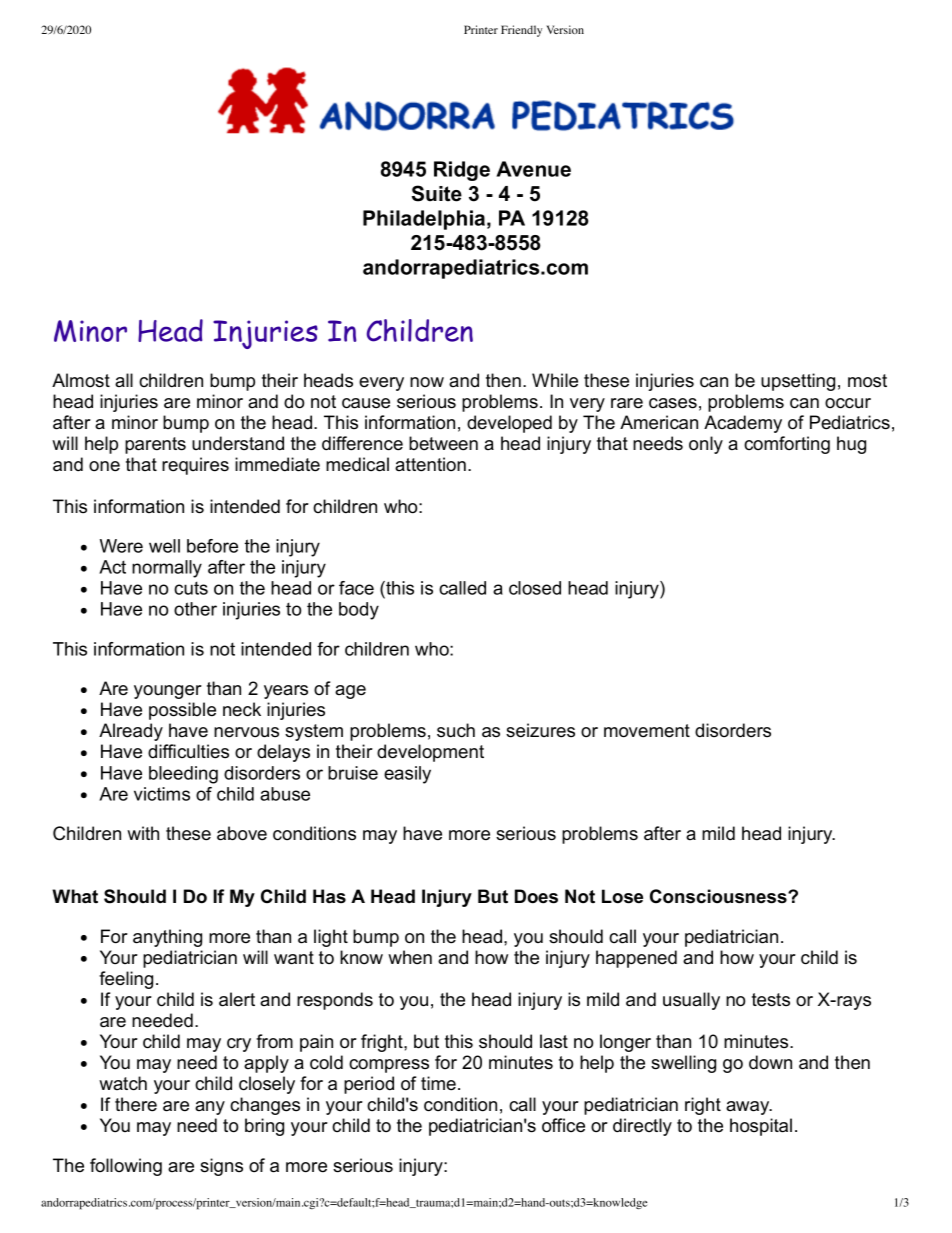 The image size is (952, 1233). Describe the element at coordinates (155, 445) in the page. I see `parents` at that location.
